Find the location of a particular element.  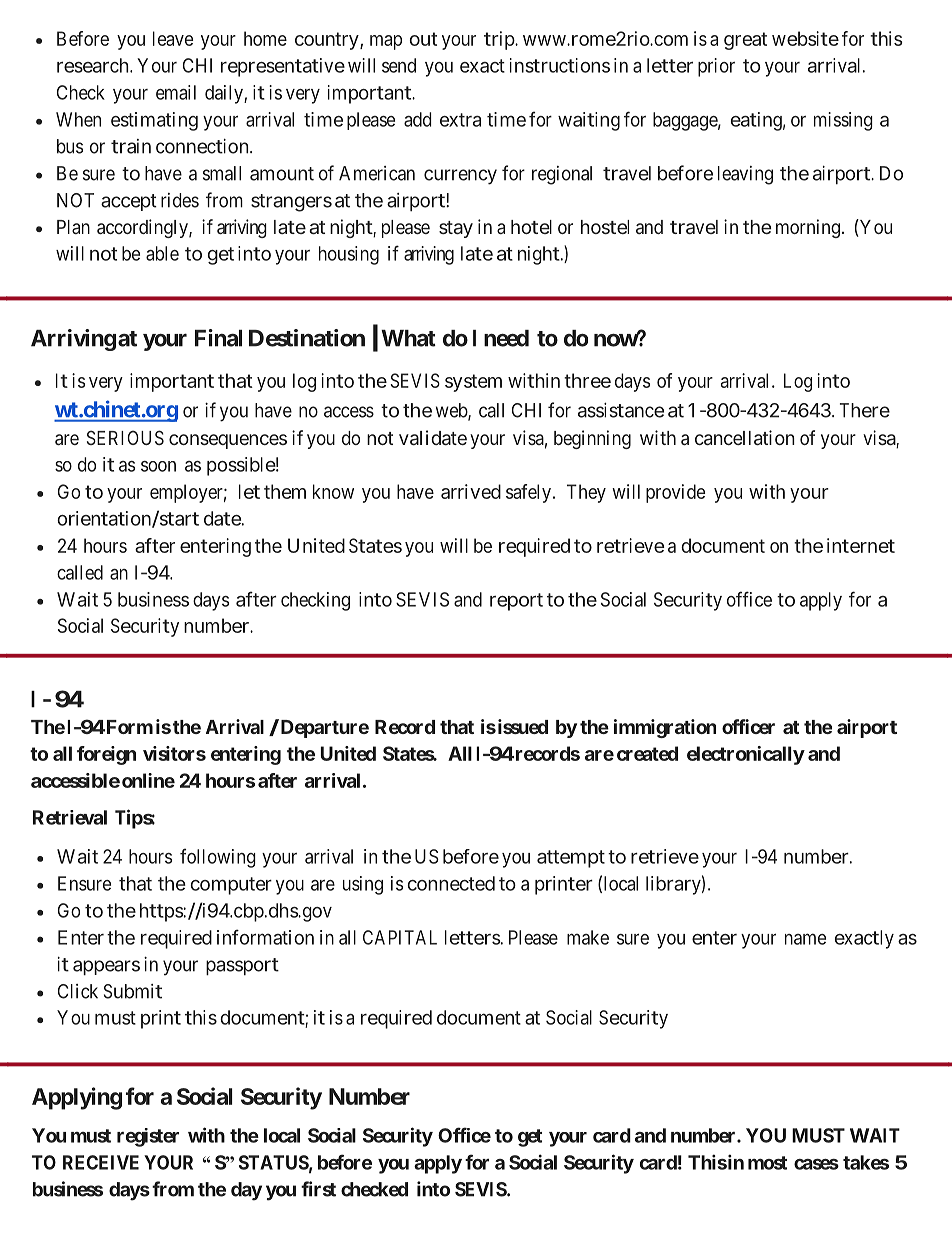

first is located at coordinates (318, 1189).
